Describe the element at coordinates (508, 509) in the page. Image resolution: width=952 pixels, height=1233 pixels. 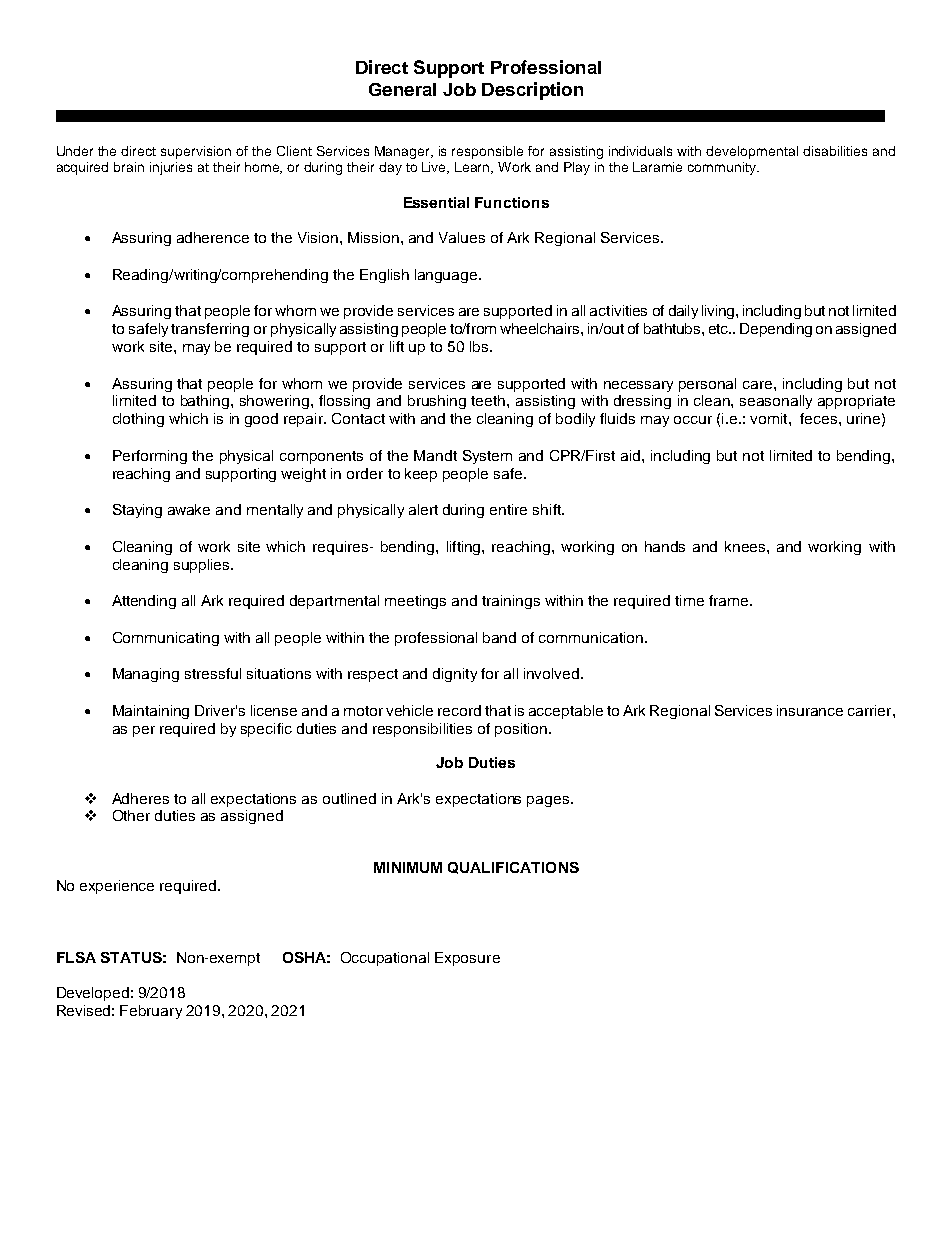
I see `entire` at that location.
